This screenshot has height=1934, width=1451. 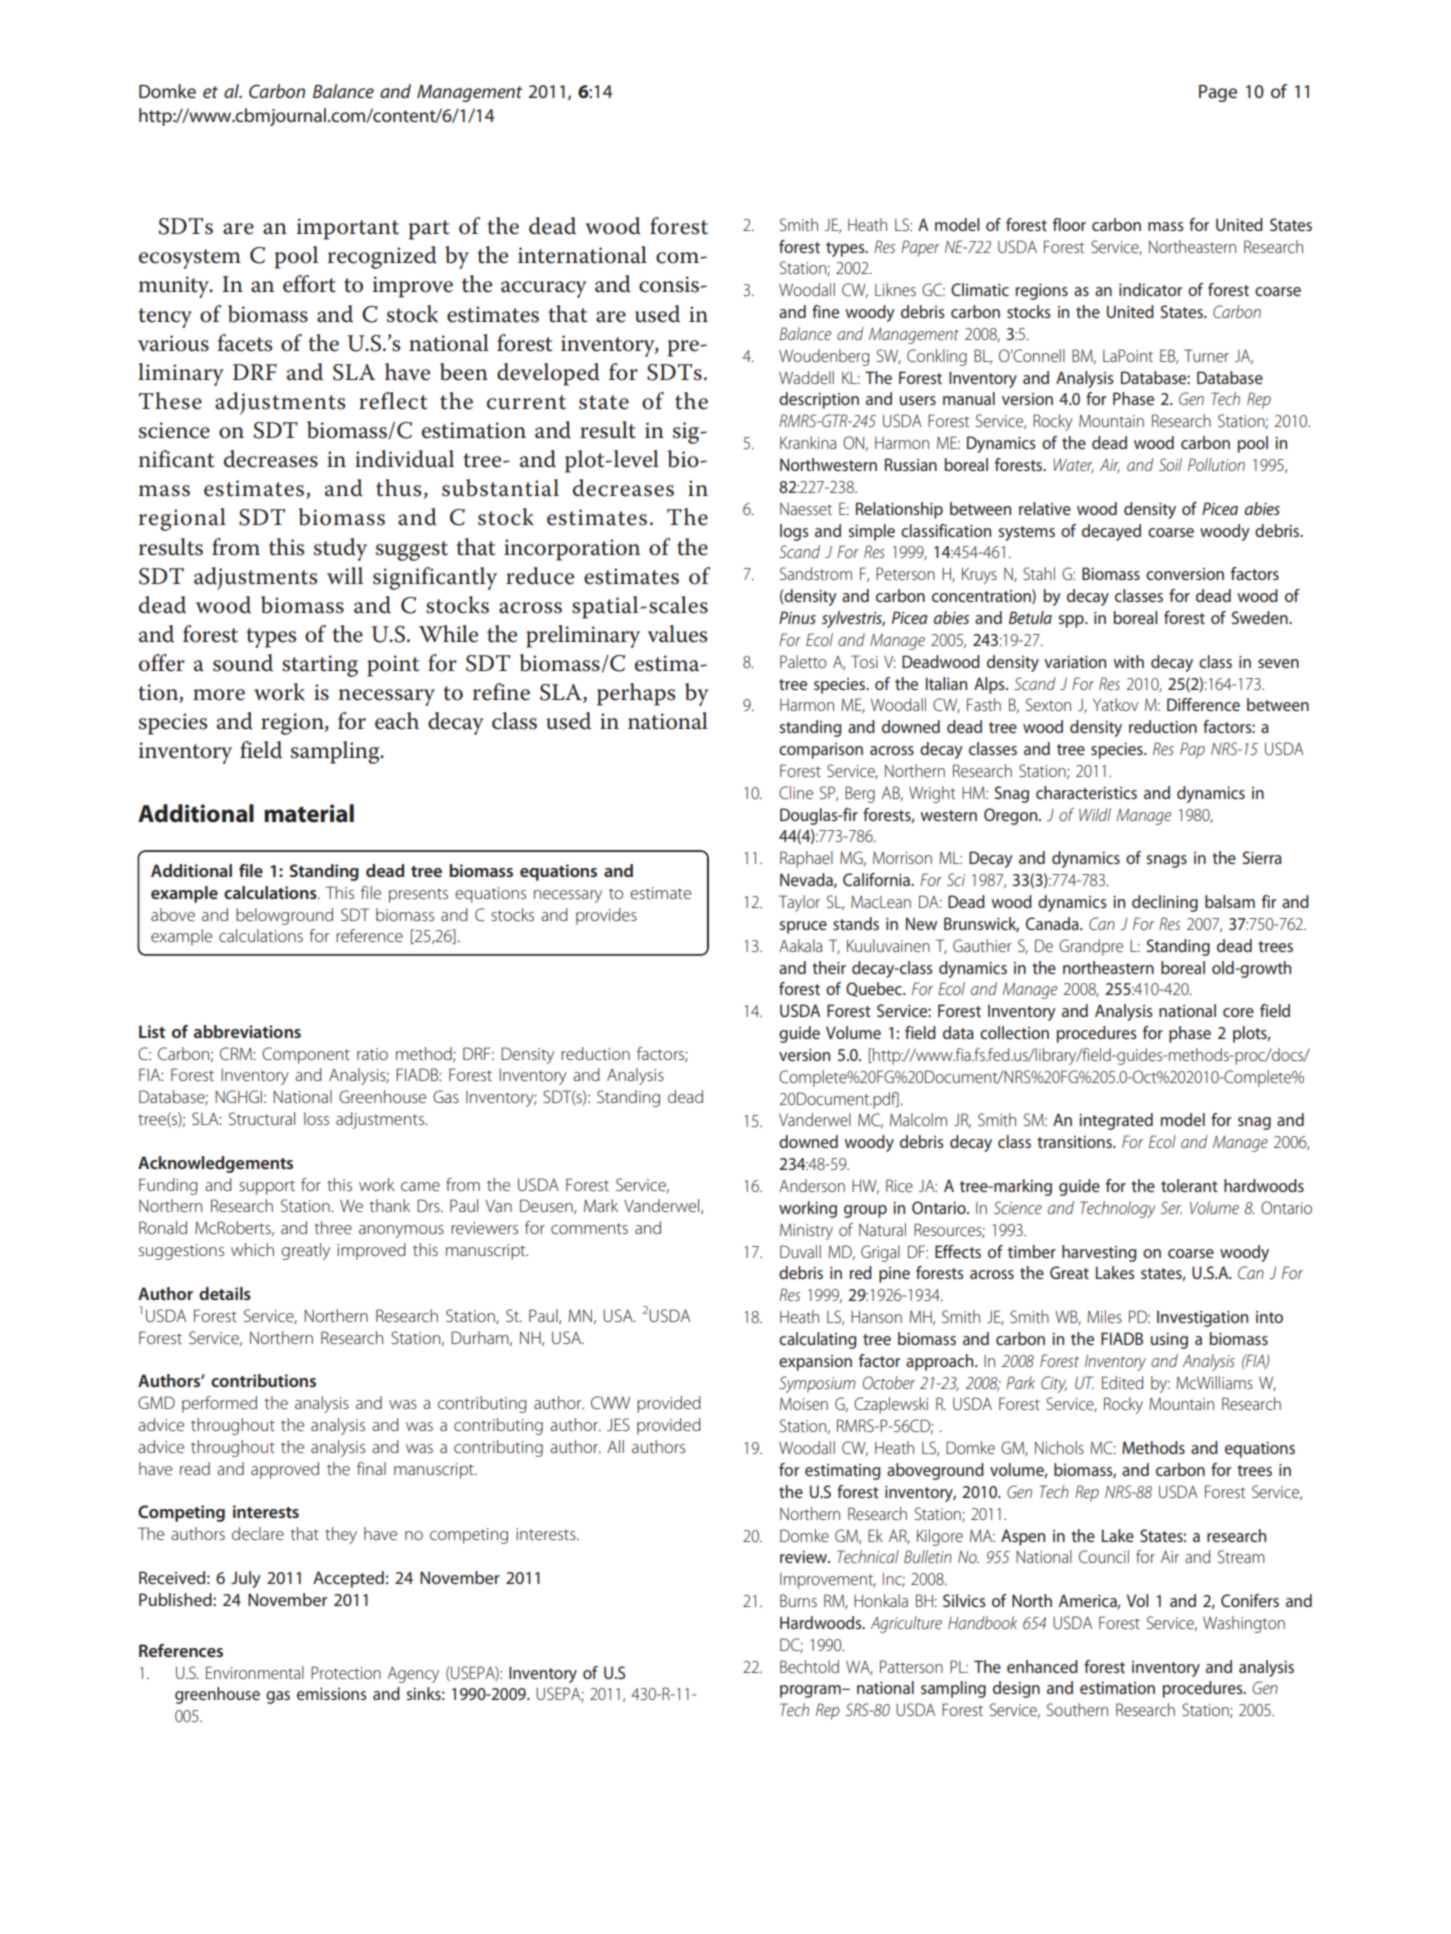 I want to click on which, so click(x=252, y=1249).
